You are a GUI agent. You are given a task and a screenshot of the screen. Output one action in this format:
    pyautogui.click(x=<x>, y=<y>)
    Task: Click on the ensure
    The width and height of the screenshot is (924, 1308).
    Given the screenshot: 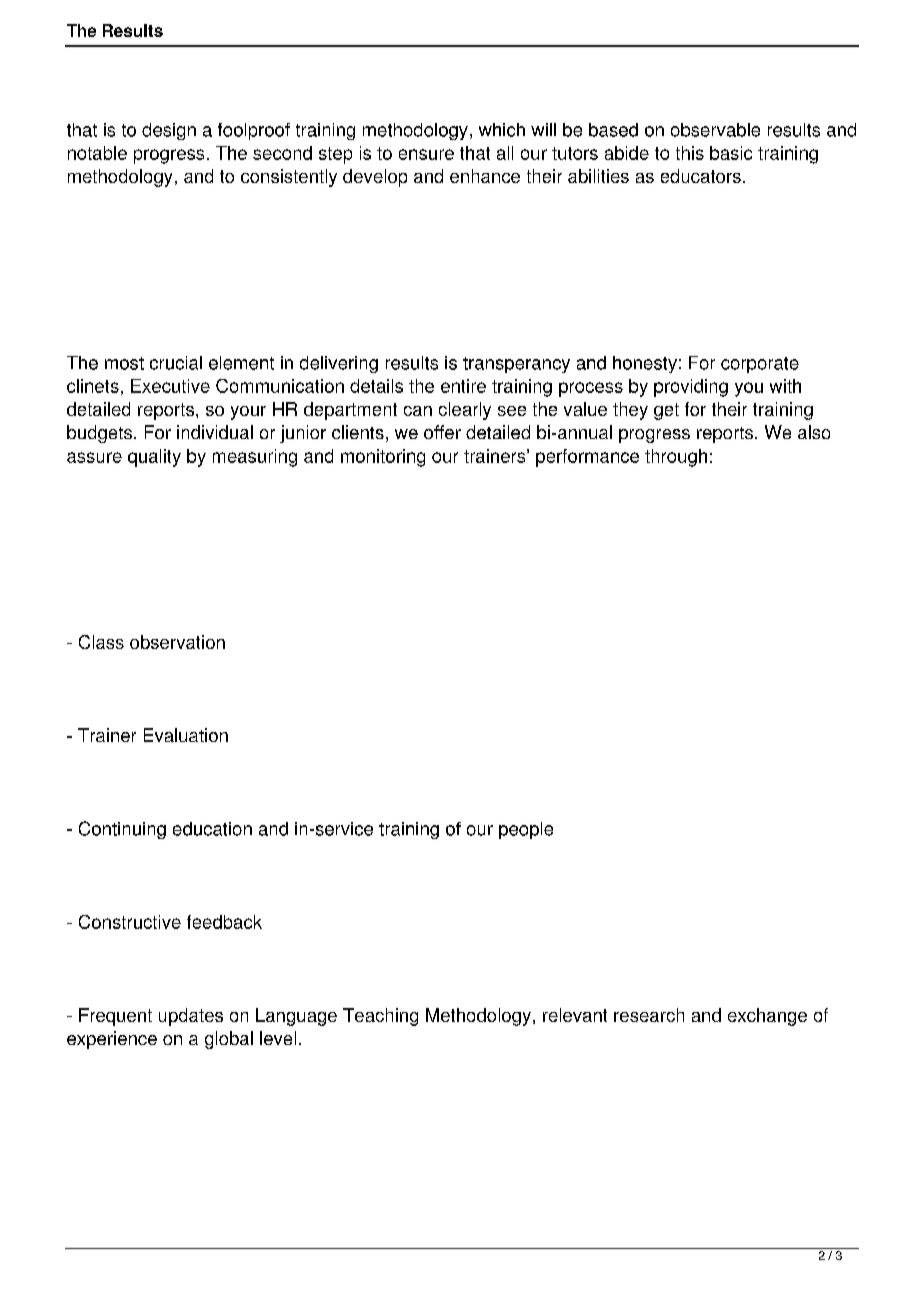 What is the action you would take?
    pyautogui.click(x=426, y=154)
